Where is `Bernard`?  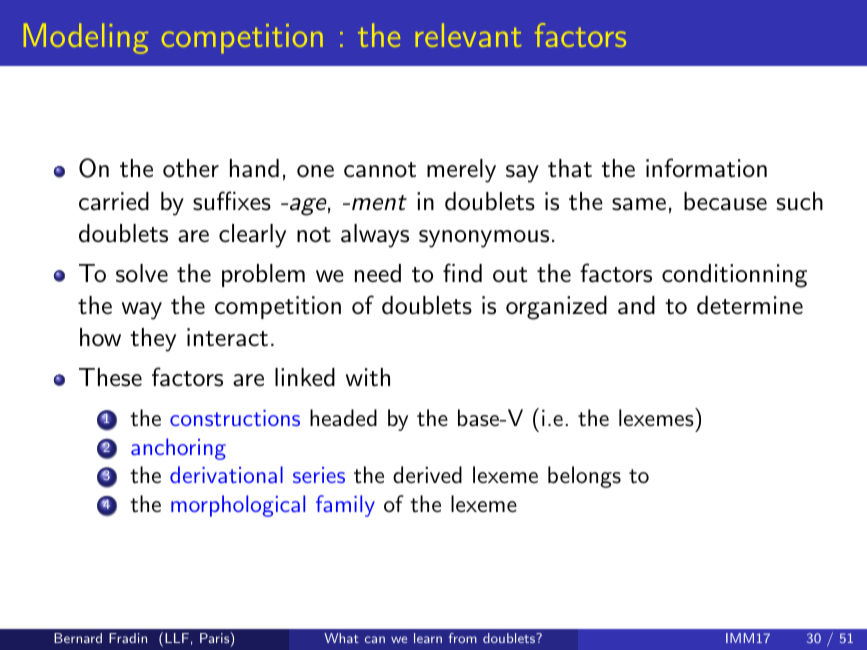 Bernard is located at coordinates (78, 638).
